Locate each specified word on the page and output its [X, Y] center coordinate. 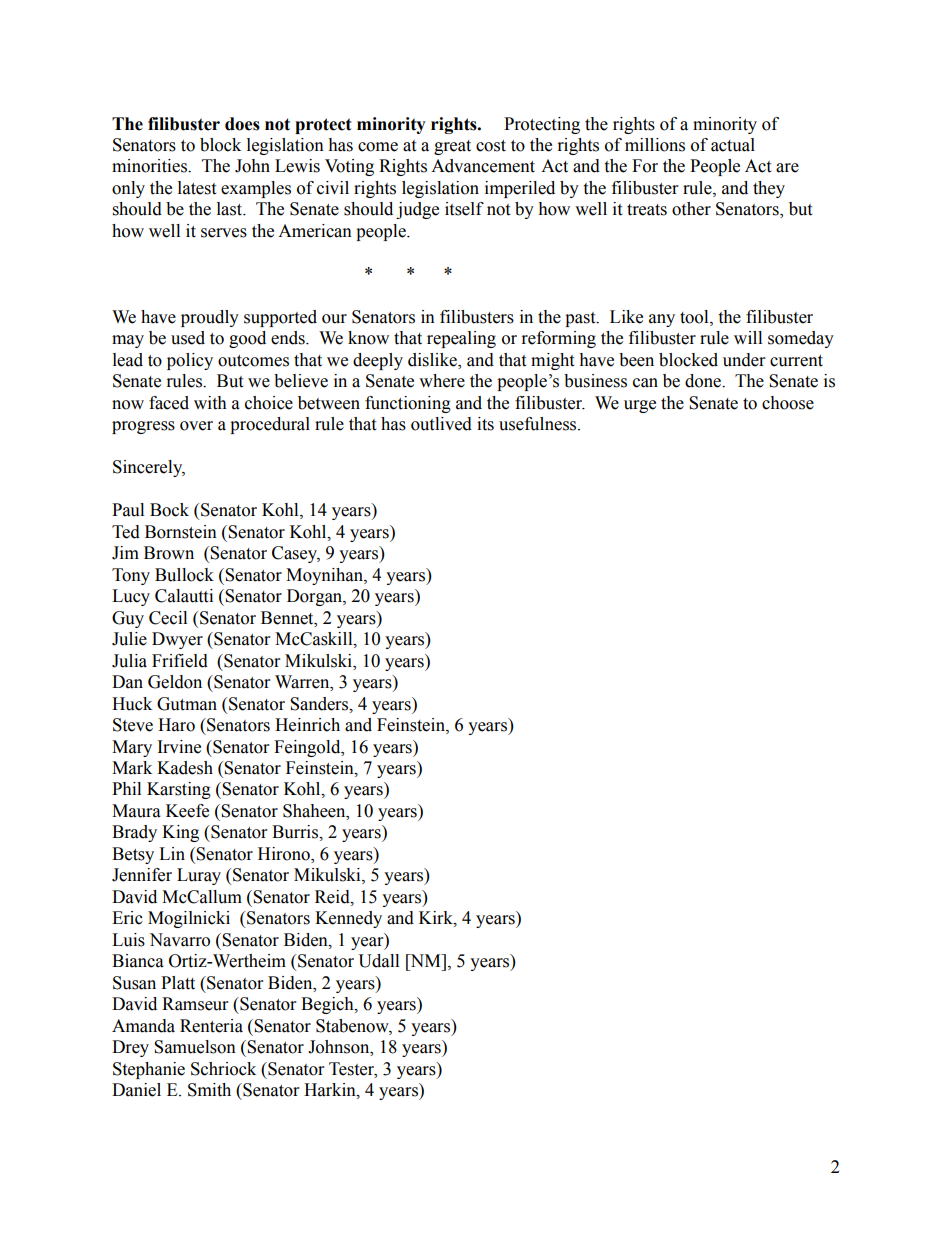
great [452, 147]
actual [733, 145]
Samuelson [195, 1047]
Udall [378, 961]
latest [197, 188]
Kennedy [348, 919]
